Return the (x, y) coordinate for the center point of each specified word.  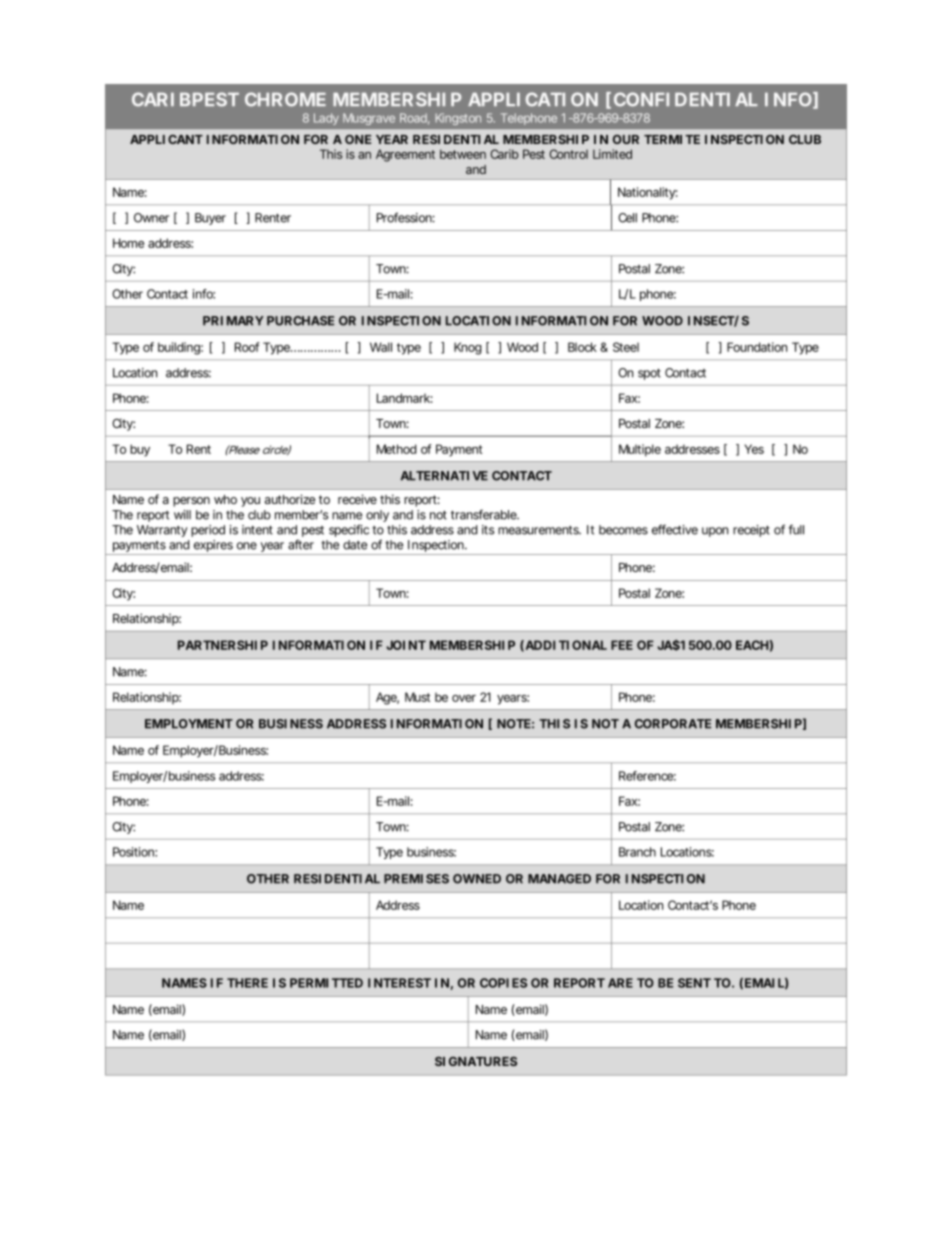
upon (715, 532)
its (488, 530)
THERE (247, 983)
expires (213, 547)
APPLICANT (166, 139)
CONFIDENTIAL (685, 99)
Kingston (458, 119)
